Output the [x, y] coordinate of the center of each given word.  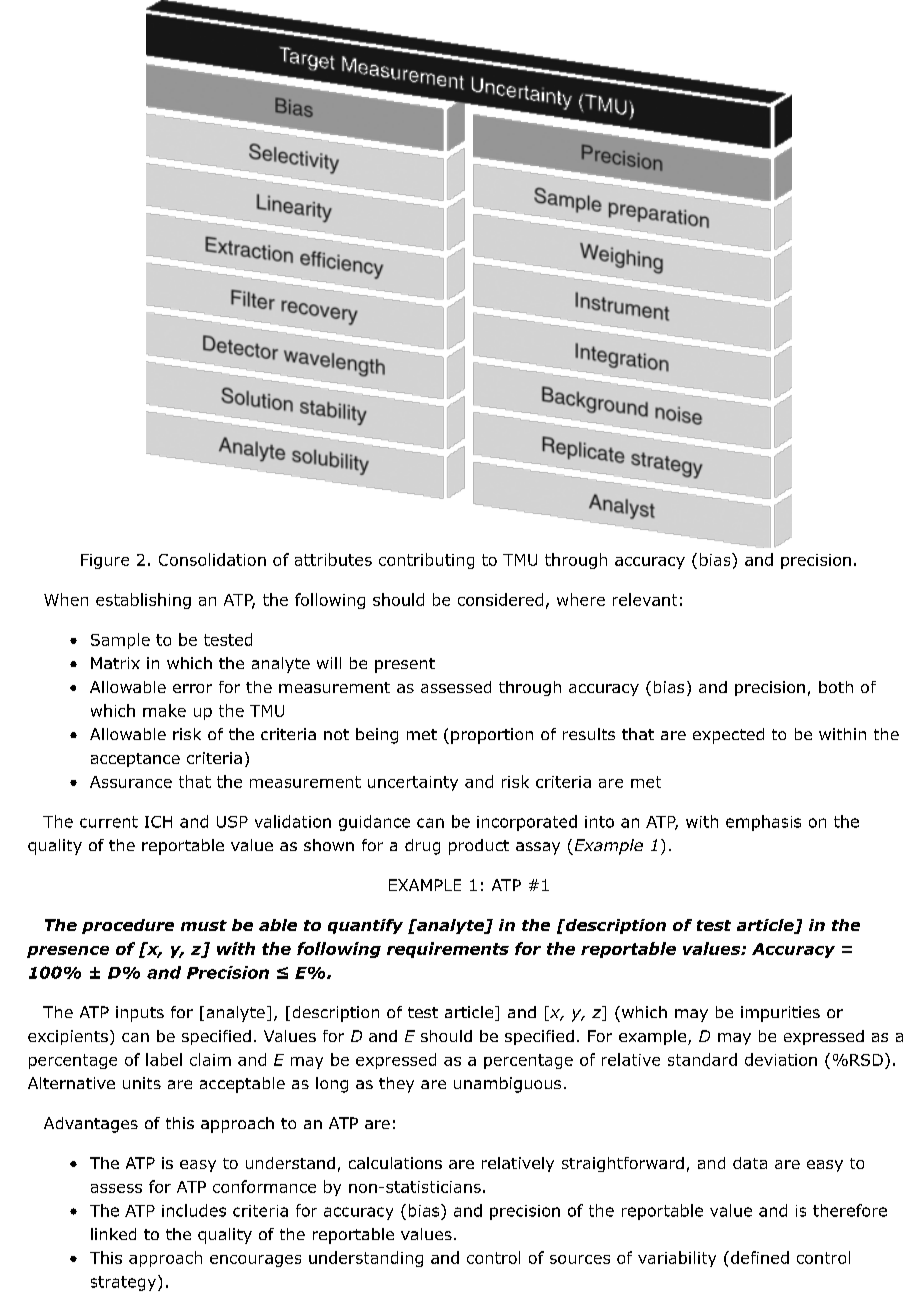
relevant [645, 599]
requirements [448, 950]
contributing [426, 561]
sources [580, 1259]
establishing [143, 601]
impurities [780, 1014]
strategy [123, 1283]
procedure [128, 926]
